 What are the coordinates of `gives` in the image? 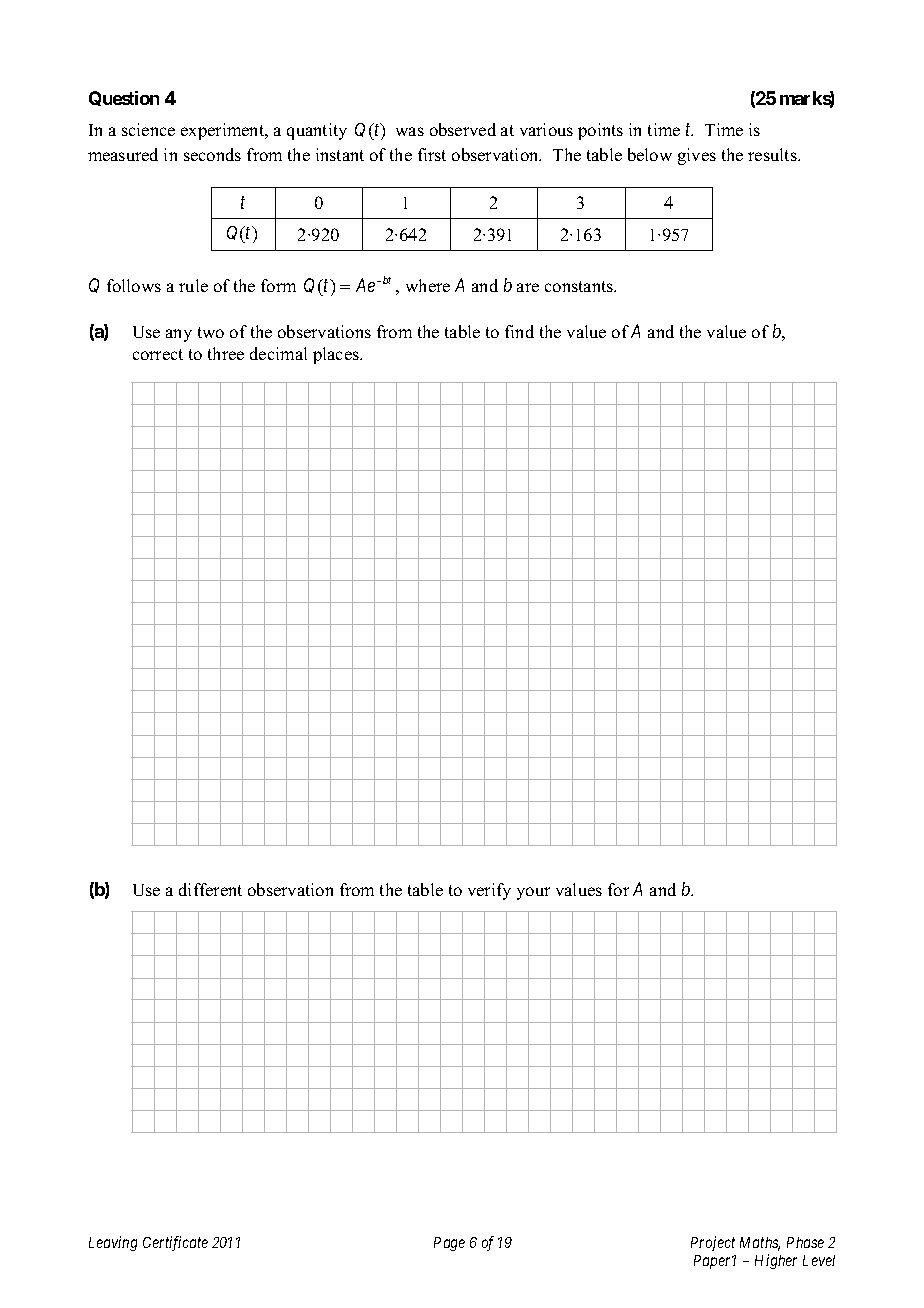 It's located at (697, 156).
